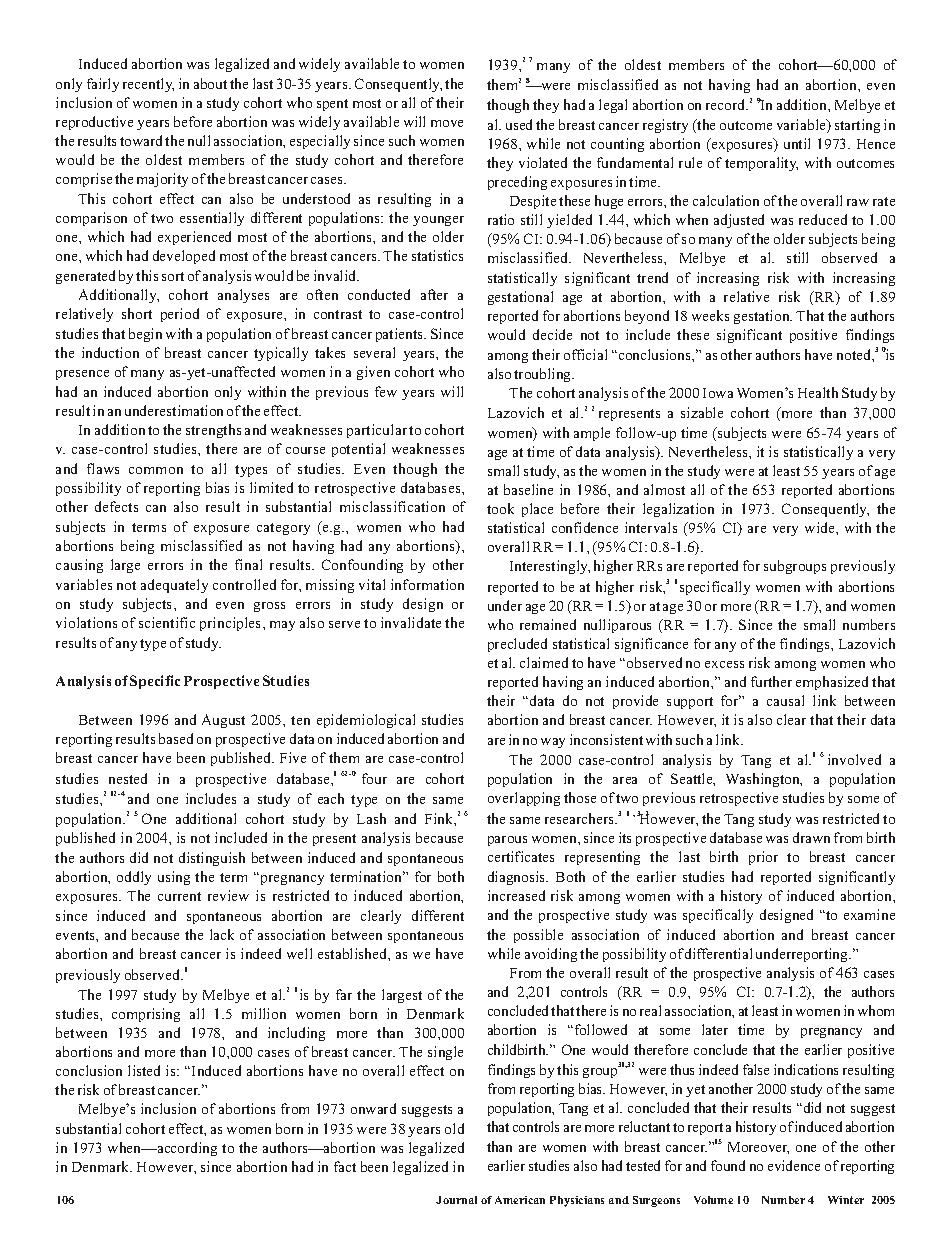 The height and width of the page is (1233, 952). I want to click on Journal, so click(456, 1200).
